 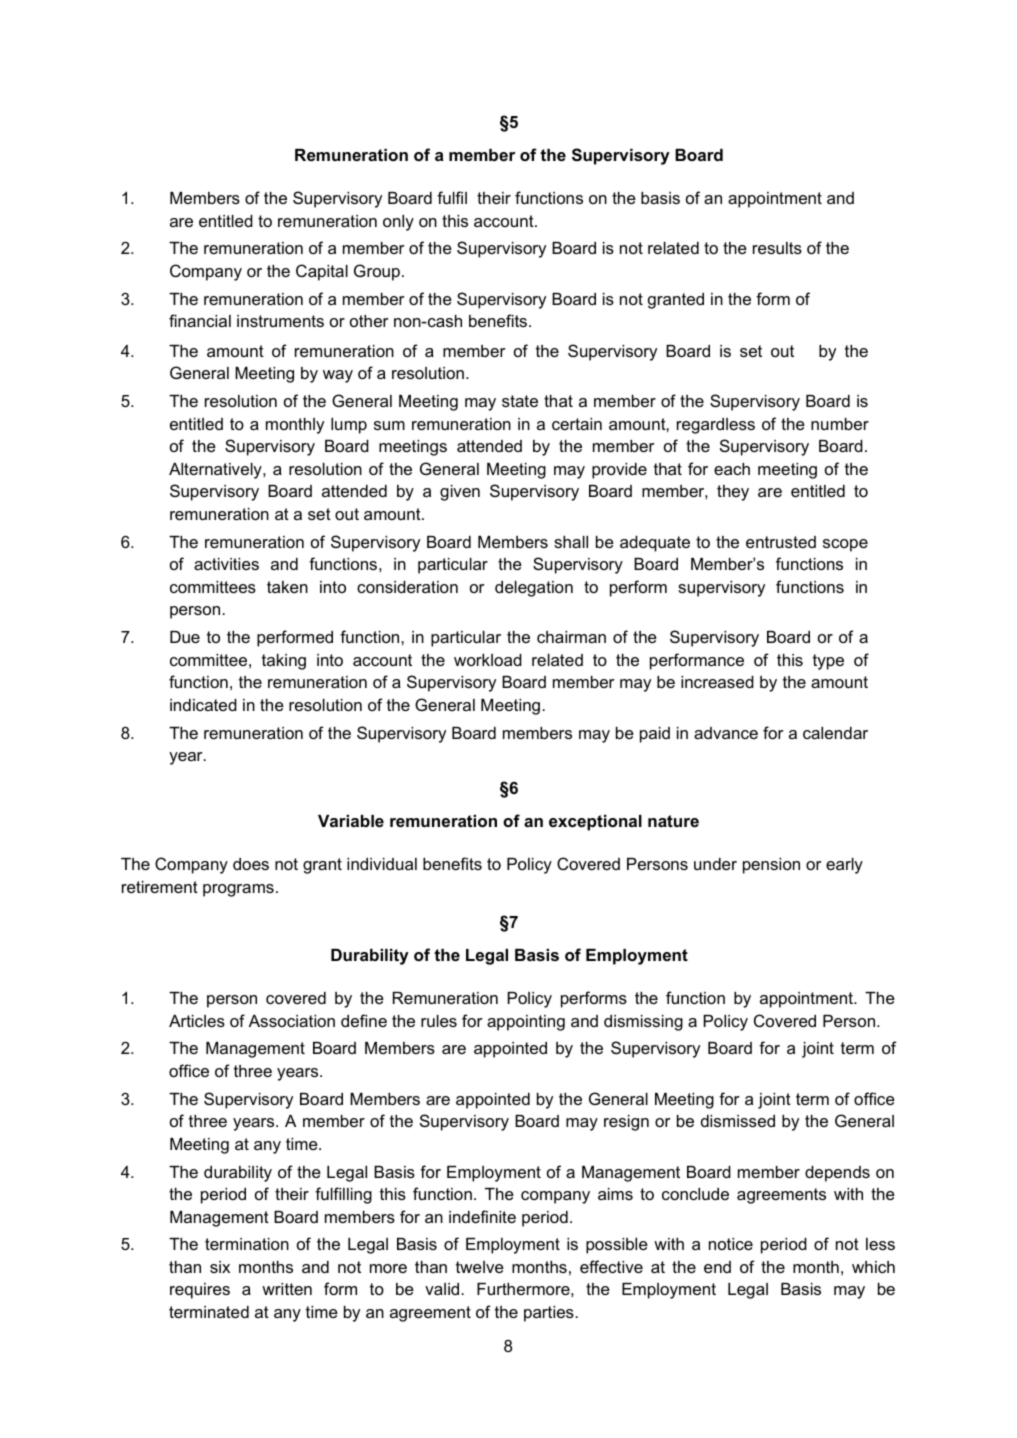 What do you see at coordinates (460, 493) in the screenshot?
I see `given` at bounding box center [460, 493].
